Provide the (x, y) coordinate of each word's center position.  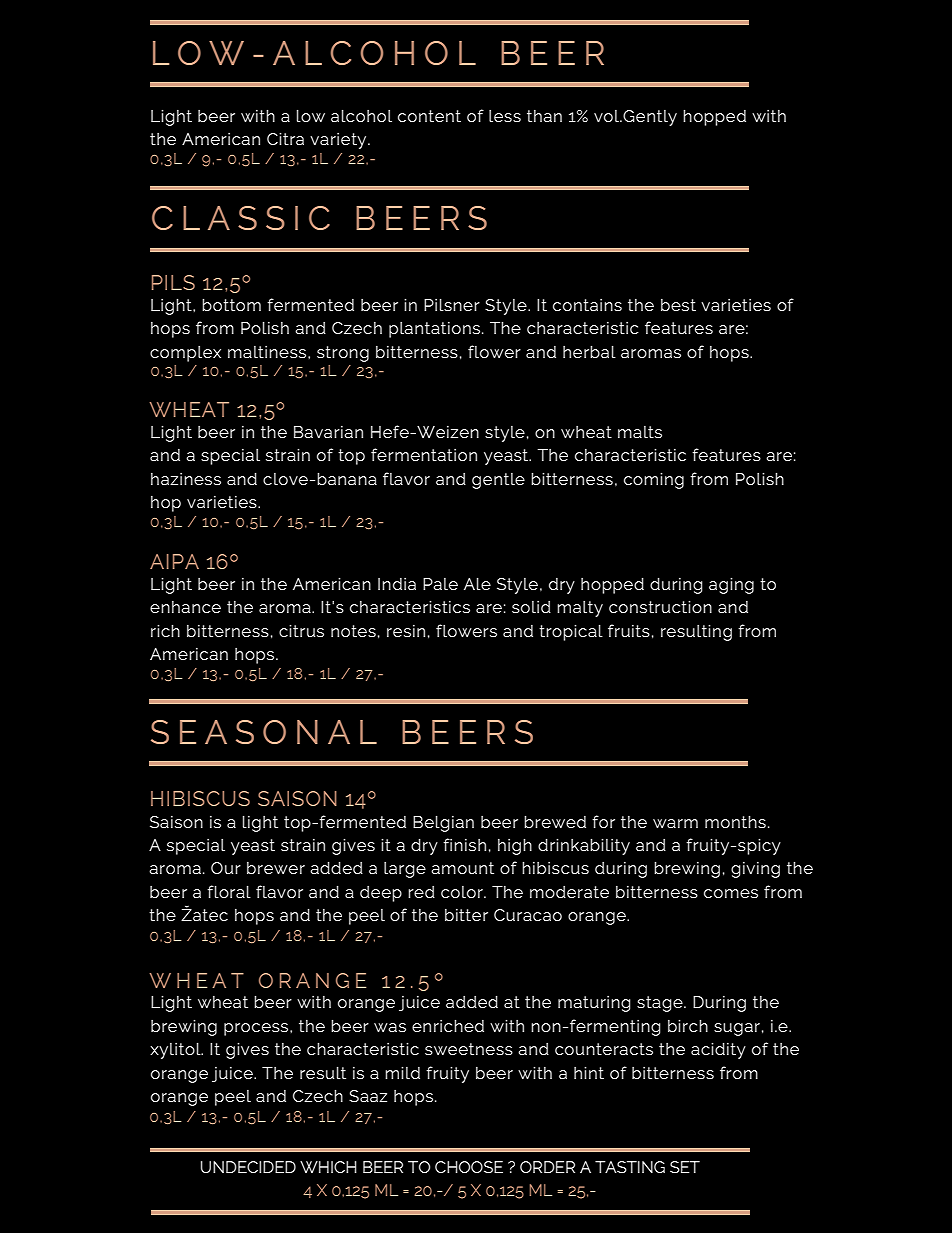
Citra (285, 138)
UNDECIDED (248, 1167)
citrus (301, 630)
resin (406, 631)
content (429, 116)
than (544, 116)
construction (660, 606)
